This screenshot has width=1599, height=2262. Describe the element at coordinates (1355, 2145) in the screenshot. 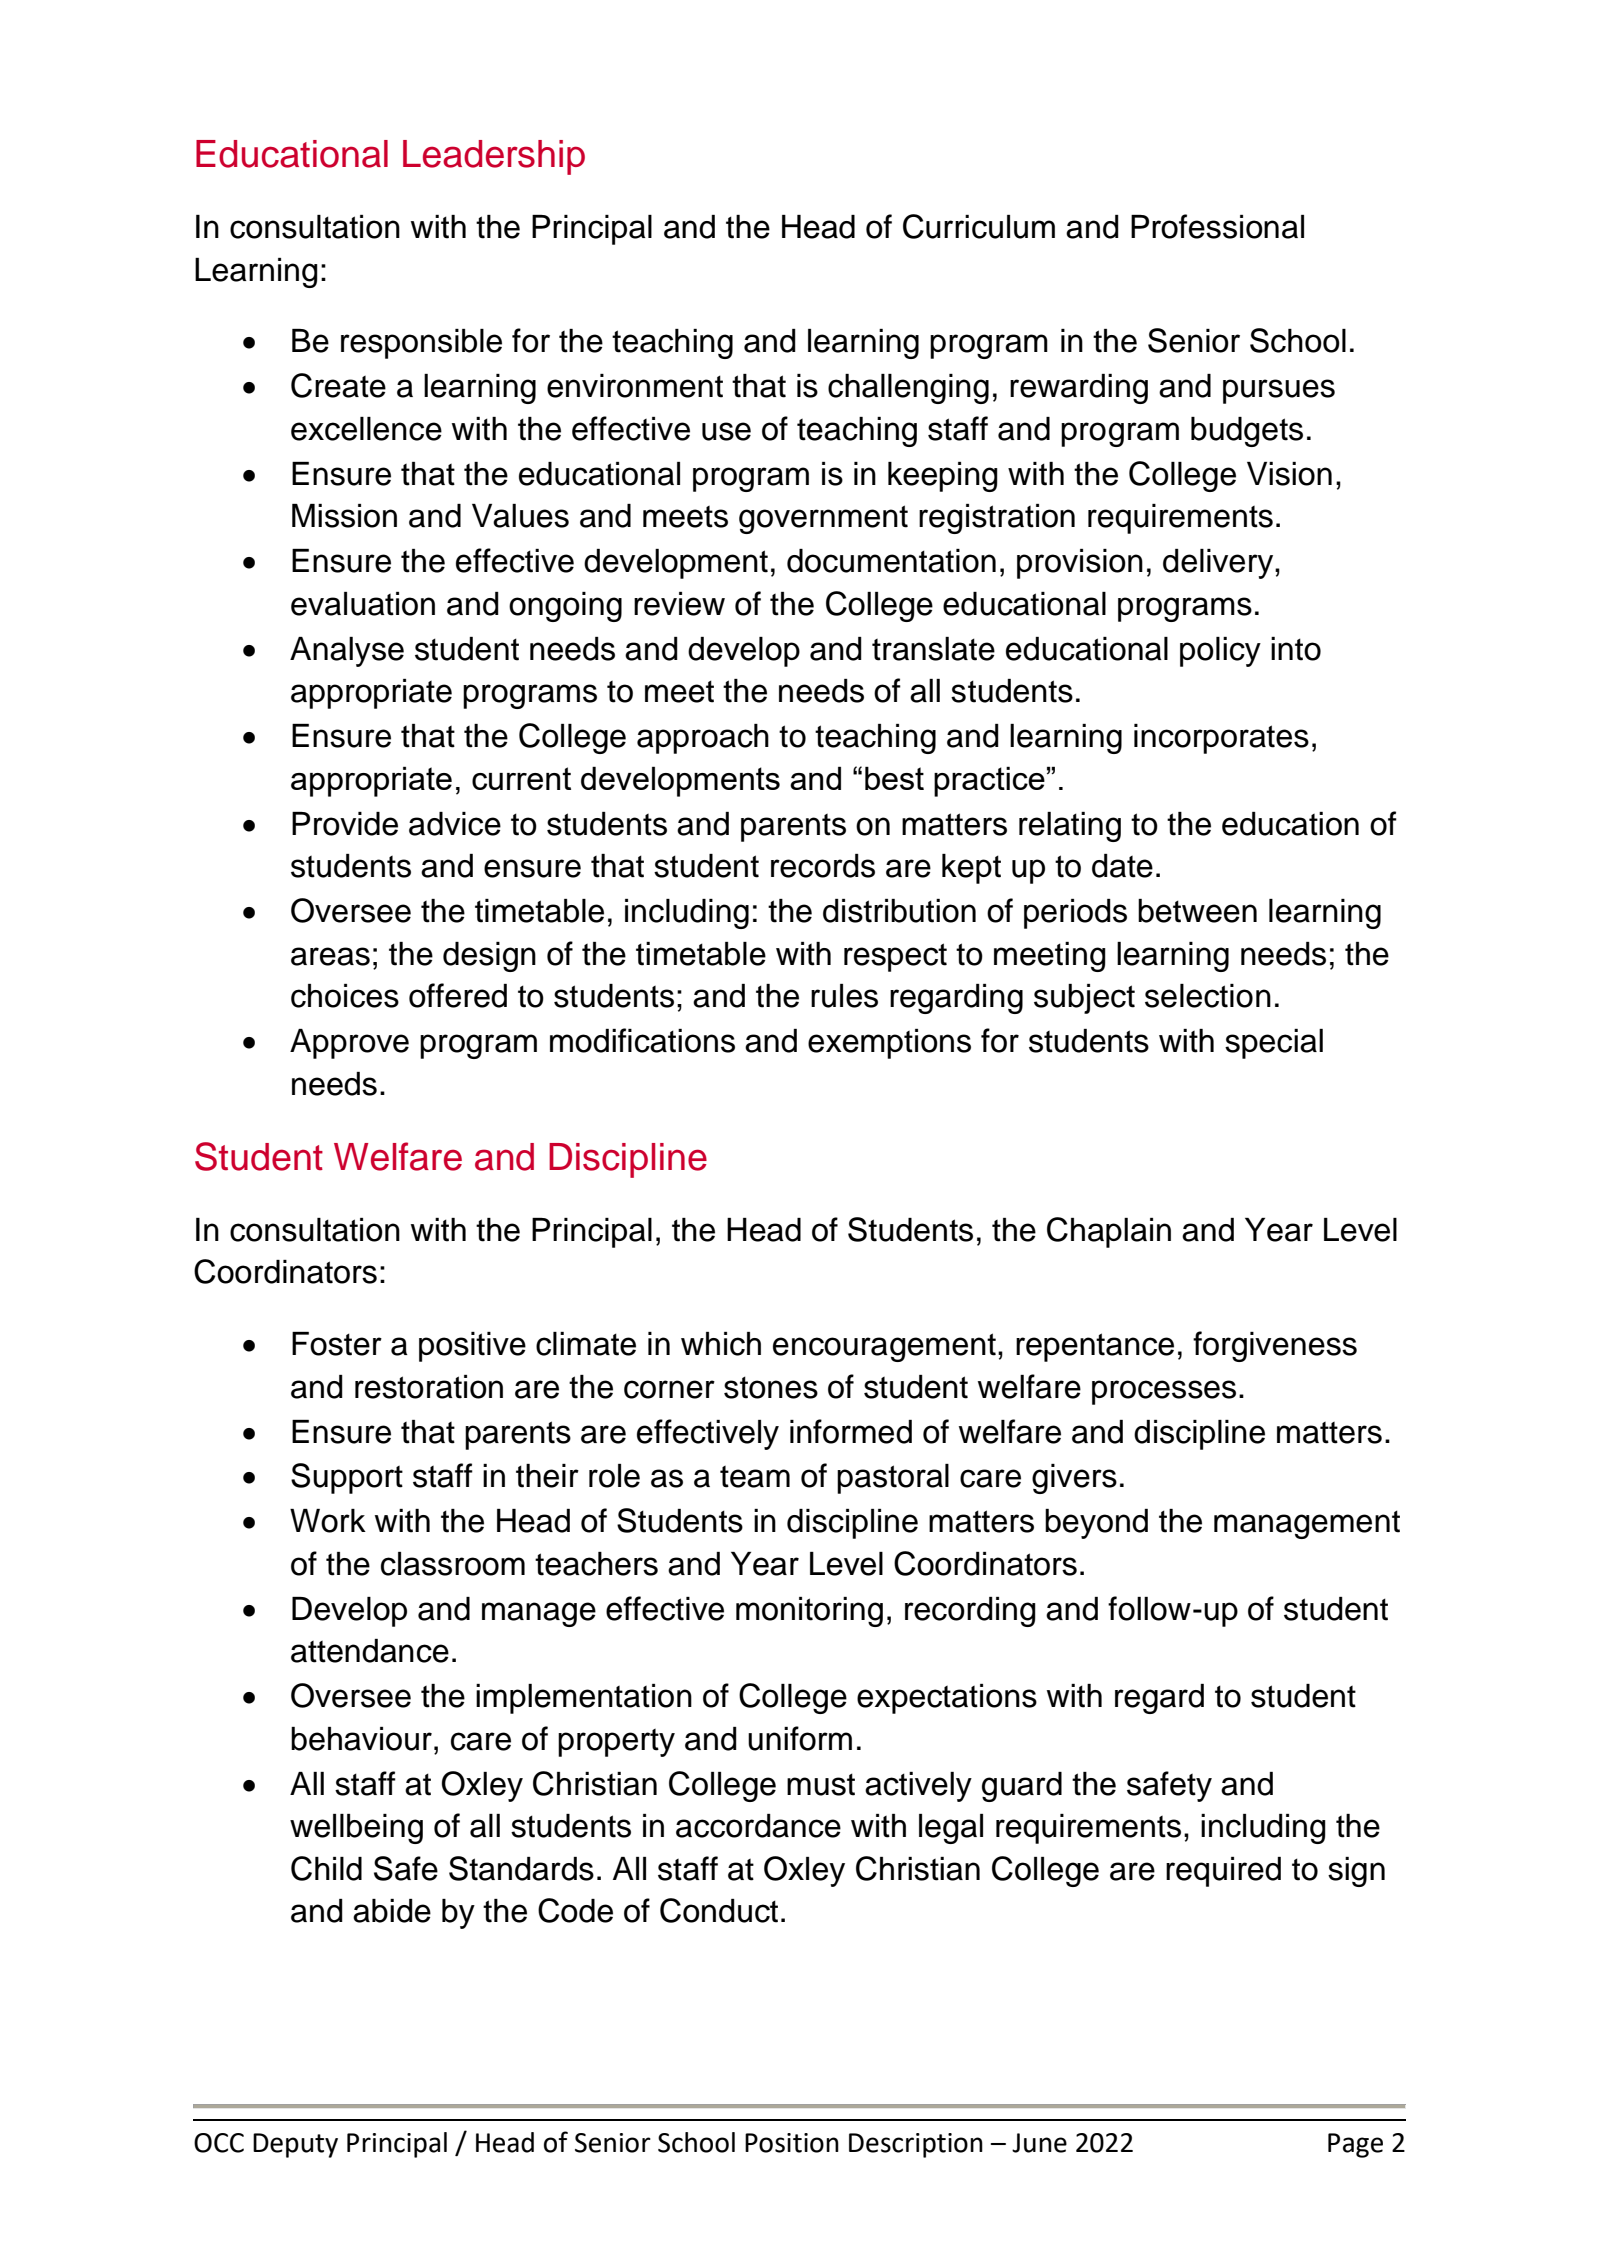

I see `Page` at that location.
